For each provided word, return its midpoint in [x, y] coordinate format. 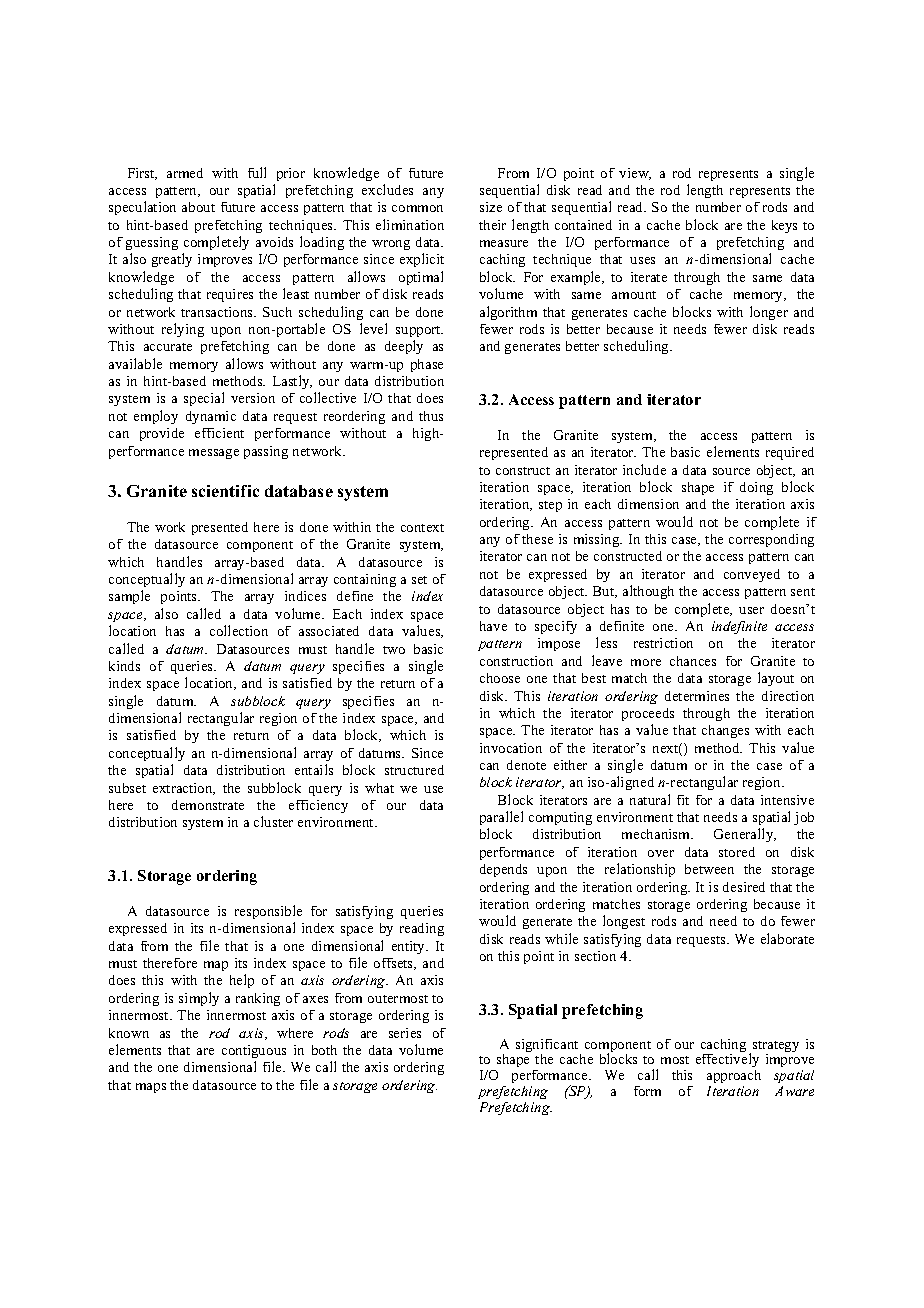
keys [784, 226]
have [493, 626]
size [491, 207]
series [405, 1033]
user [751, 610]
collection [239, 630]
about [198, 207]
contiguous [254, 1051]
